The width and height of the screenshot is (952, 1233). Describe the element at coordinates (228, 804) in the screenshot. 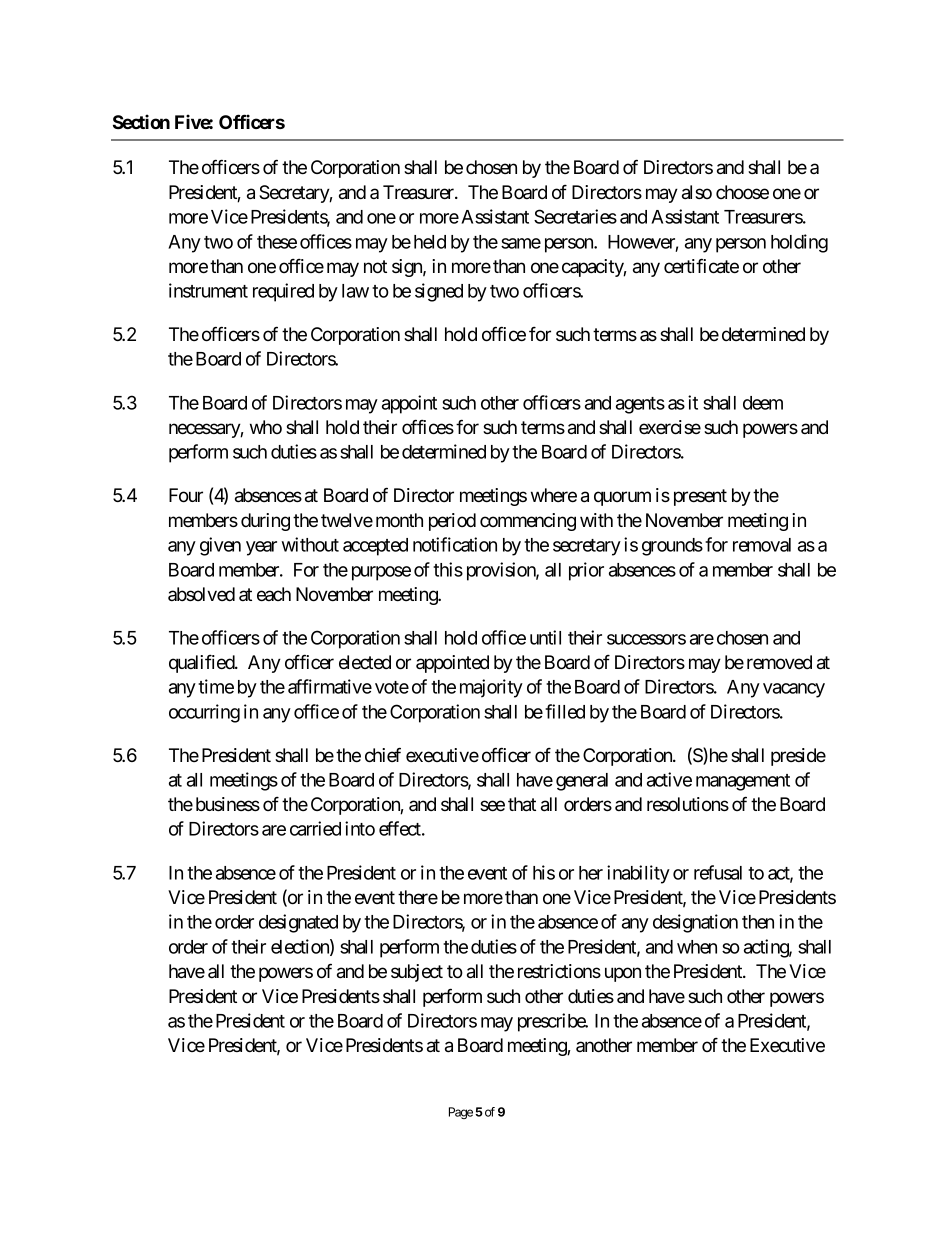

I see `business` at that location.
